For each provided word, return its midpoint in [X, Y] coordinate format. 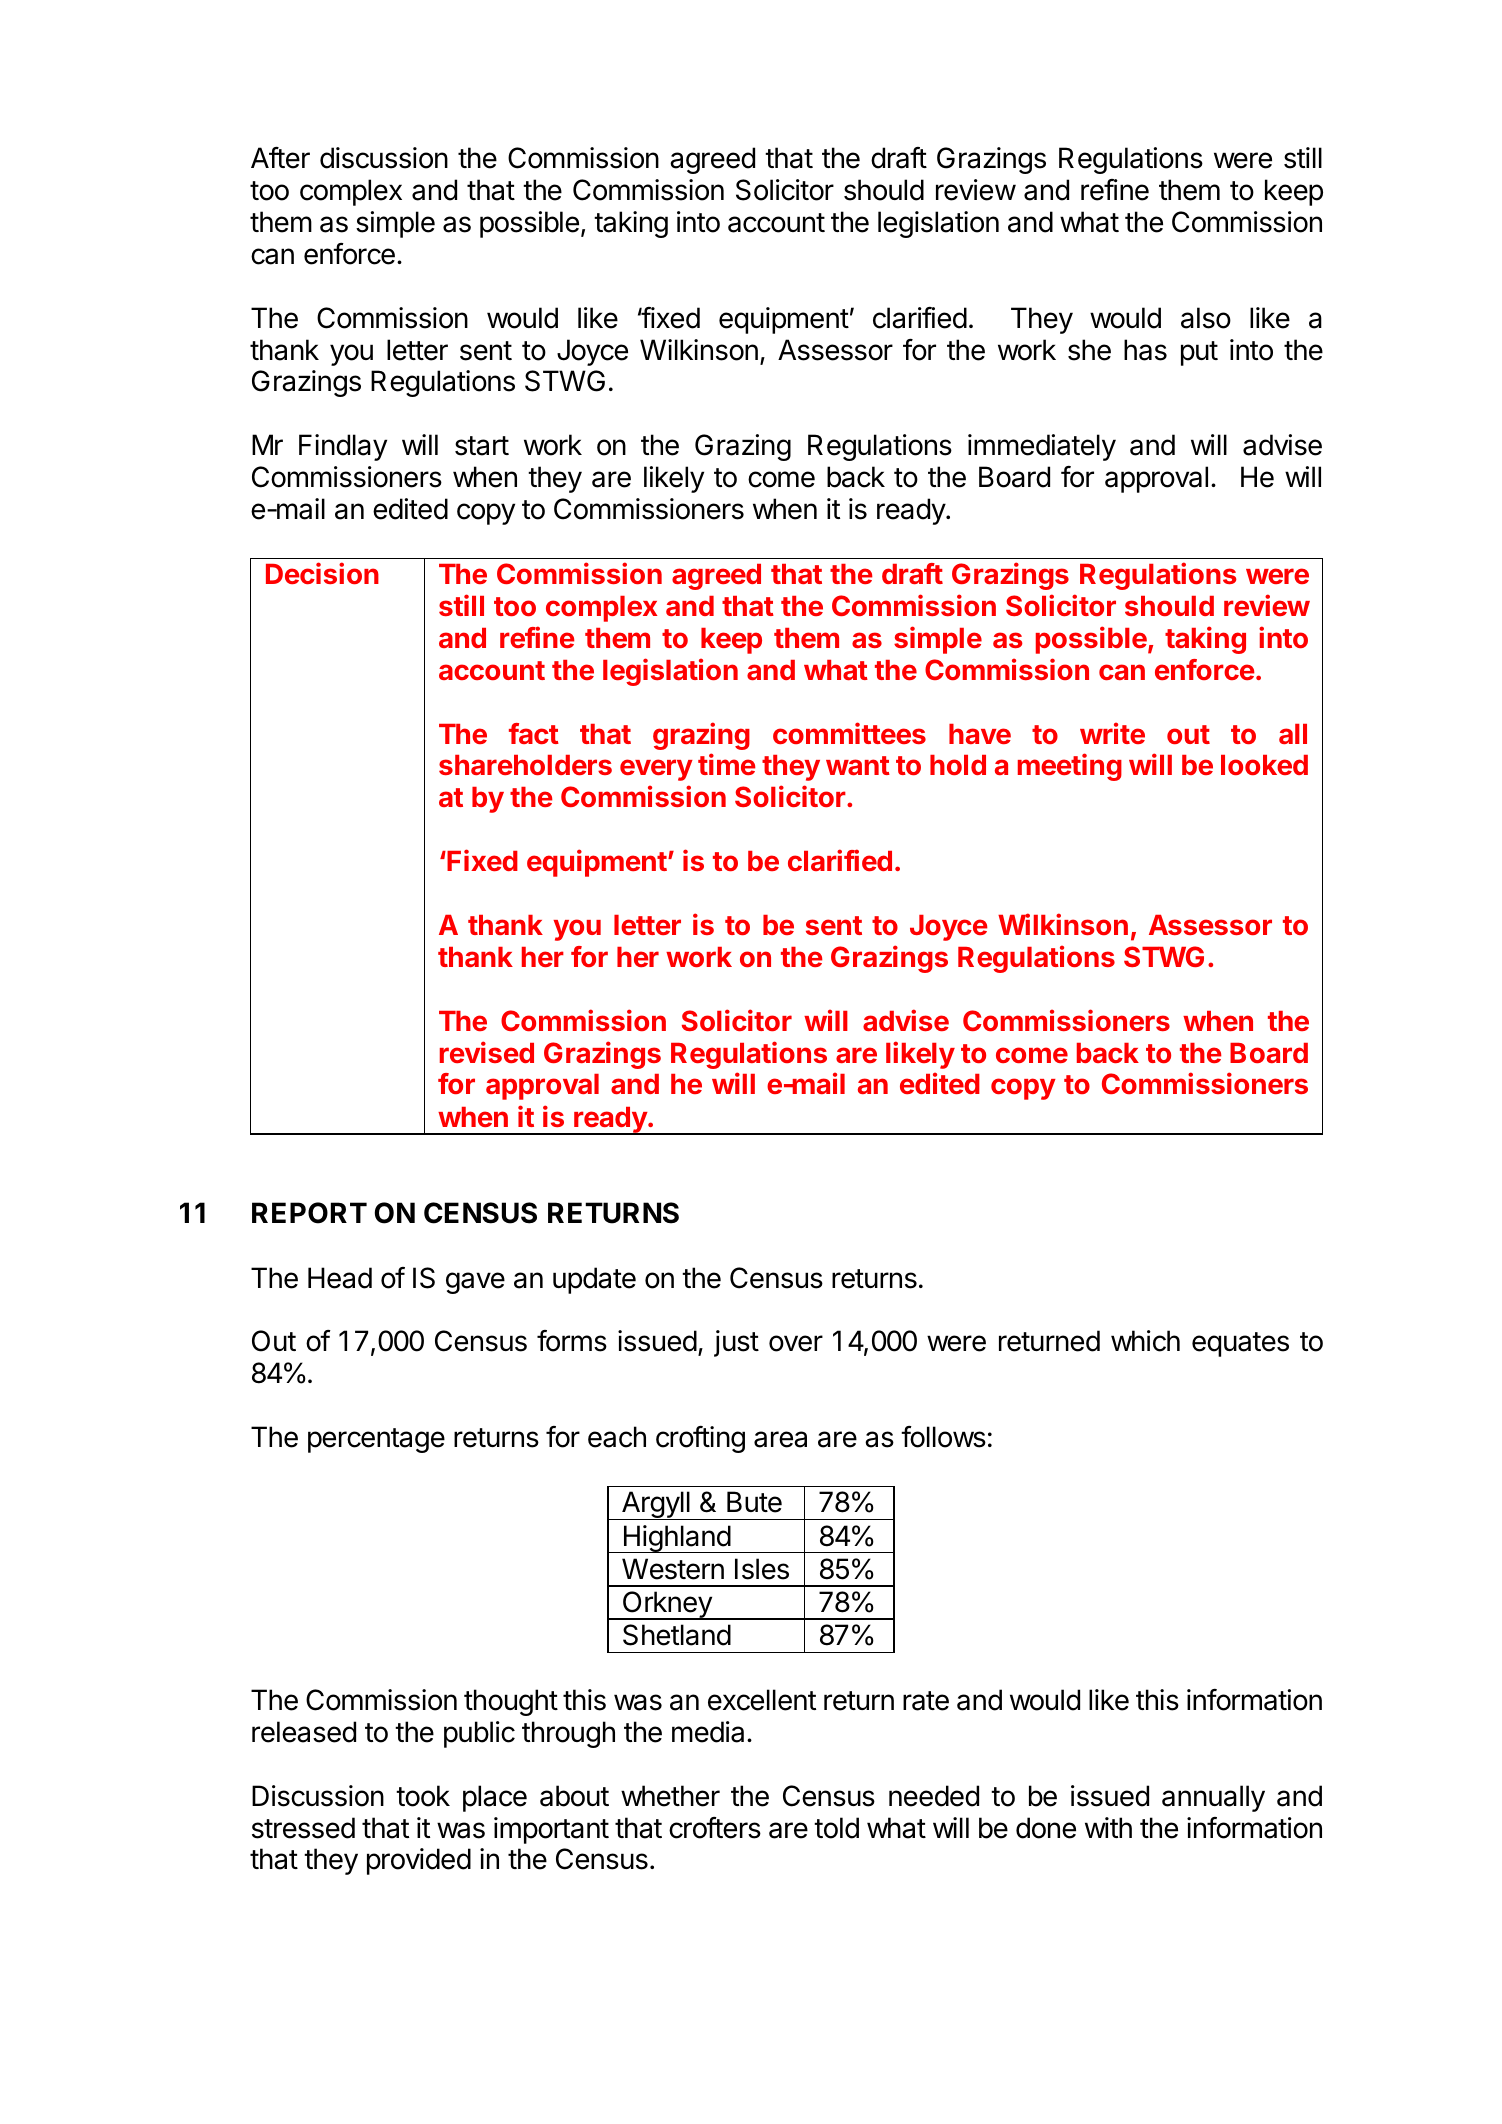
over [796, 1343]
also [1206, 318]
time [727, 764]
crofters [715, 1828]
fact [534, 733]
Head [340, 1278]
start [482, 446]
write [1112, 733]
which [1145, 1341]
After [280, 158]
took [423, 1796]
